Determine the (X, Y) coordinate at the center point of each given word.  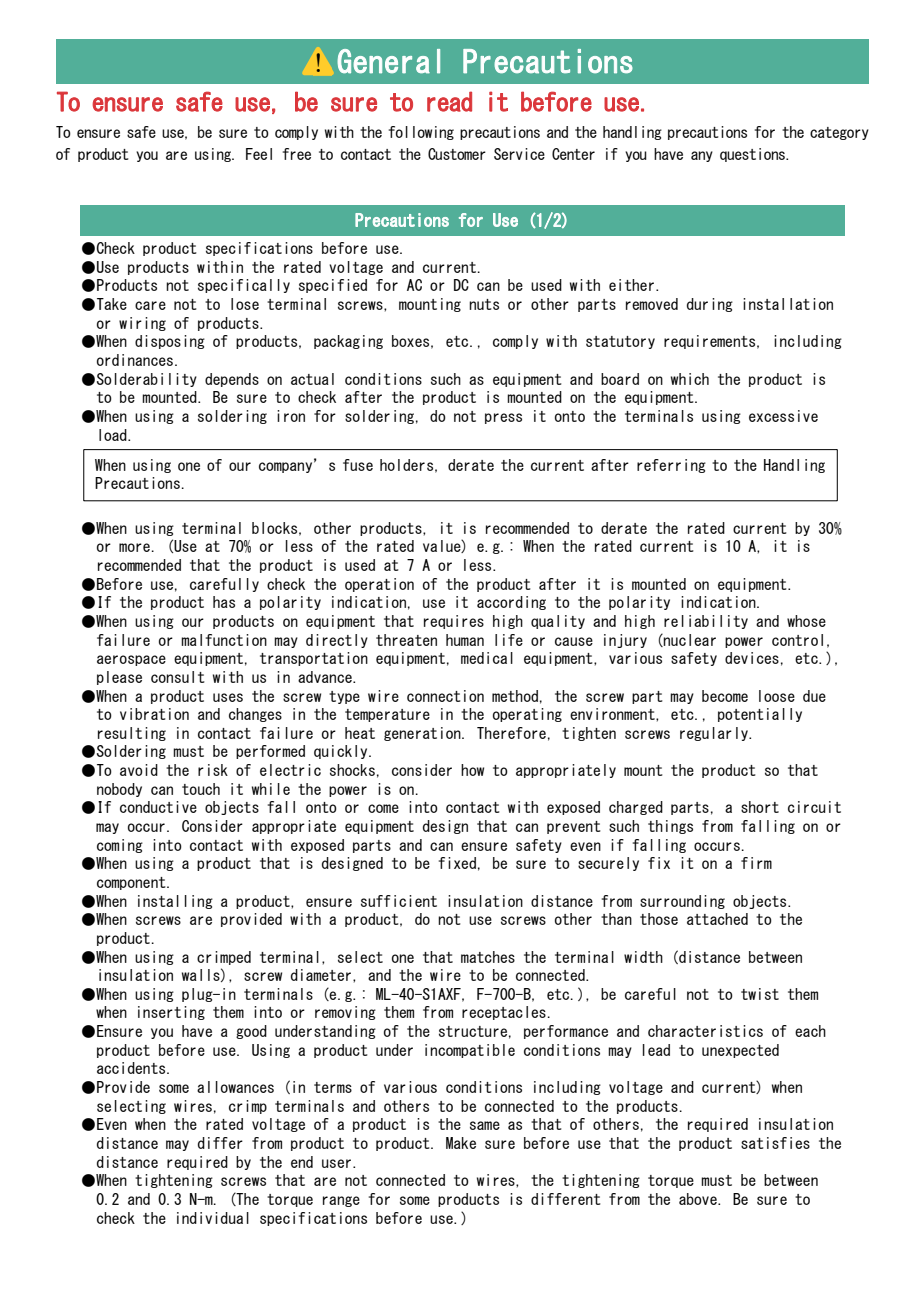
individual (213, 1218)
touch (201, 789)
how (472, 770)
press (503, 418)
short (760, 807)
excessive (783, 416)
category (839, 133)
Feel (259, 154)
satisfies (775, 1143)
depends (232, 380)
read (449, 101)
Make (461, 1143)
